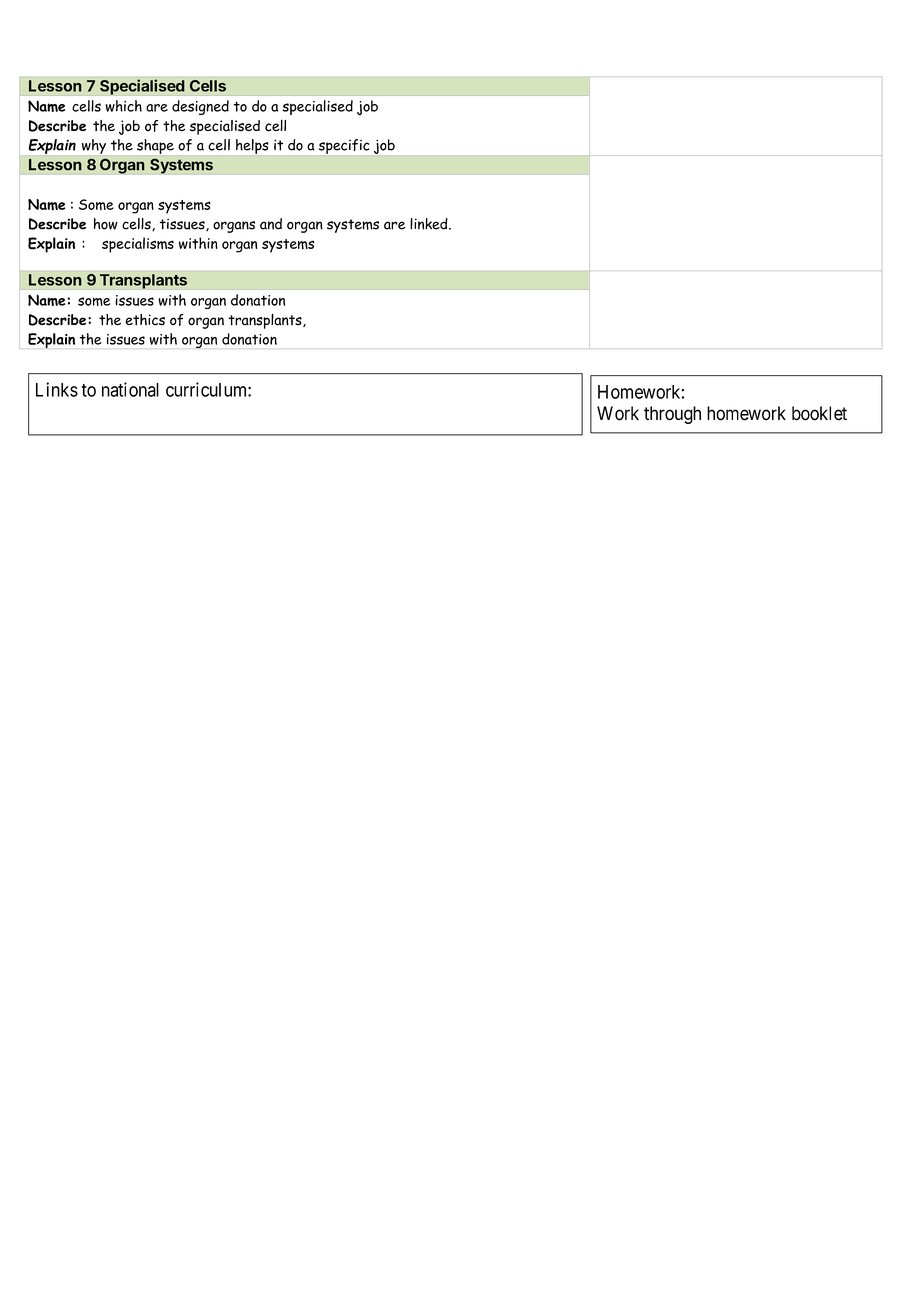 Image resolution: width=924 pixels, height=1309 pixels. I want to click on how, so click(106, 224).
